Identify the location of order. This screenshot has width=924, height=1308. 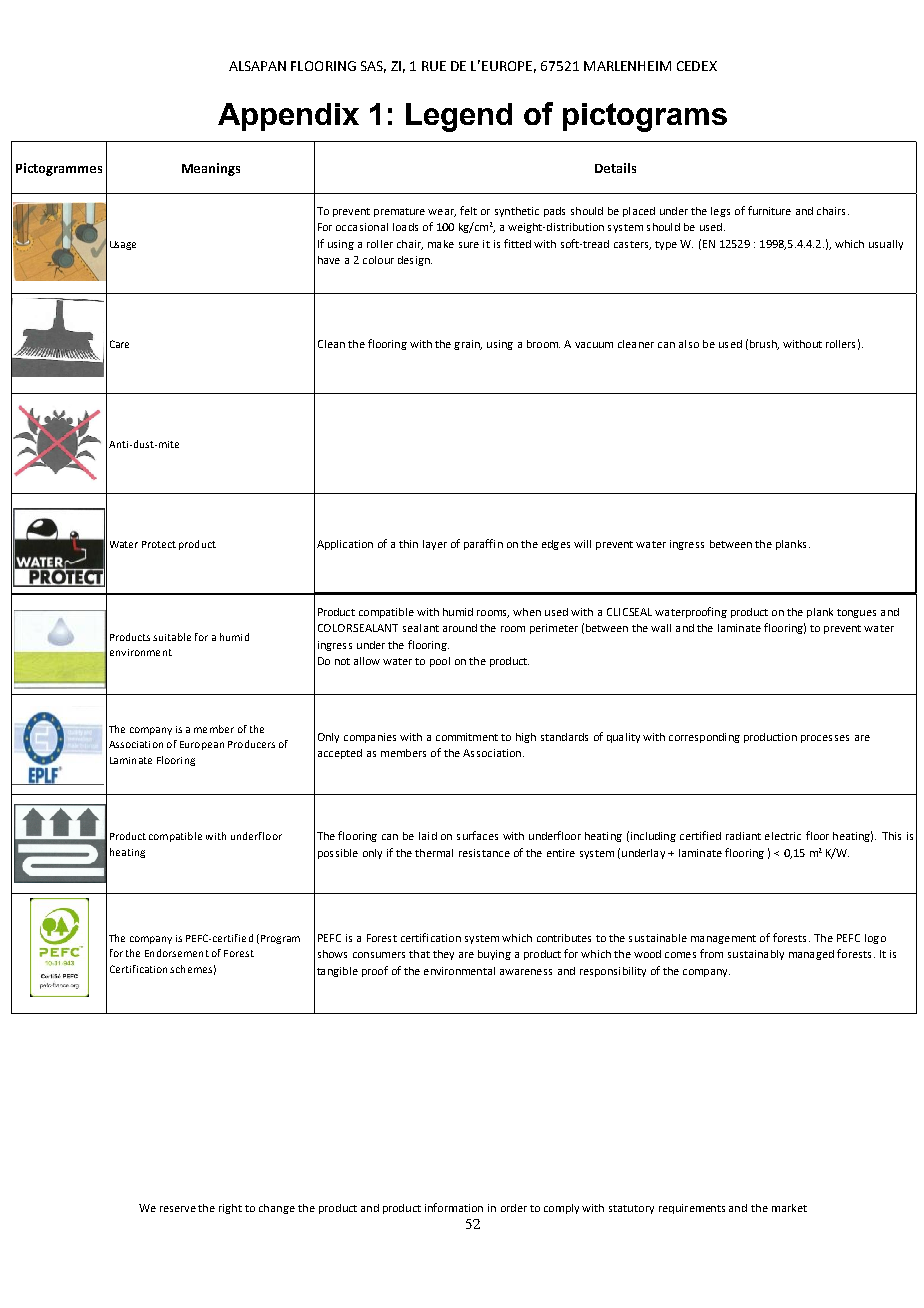
(514, 1208).
